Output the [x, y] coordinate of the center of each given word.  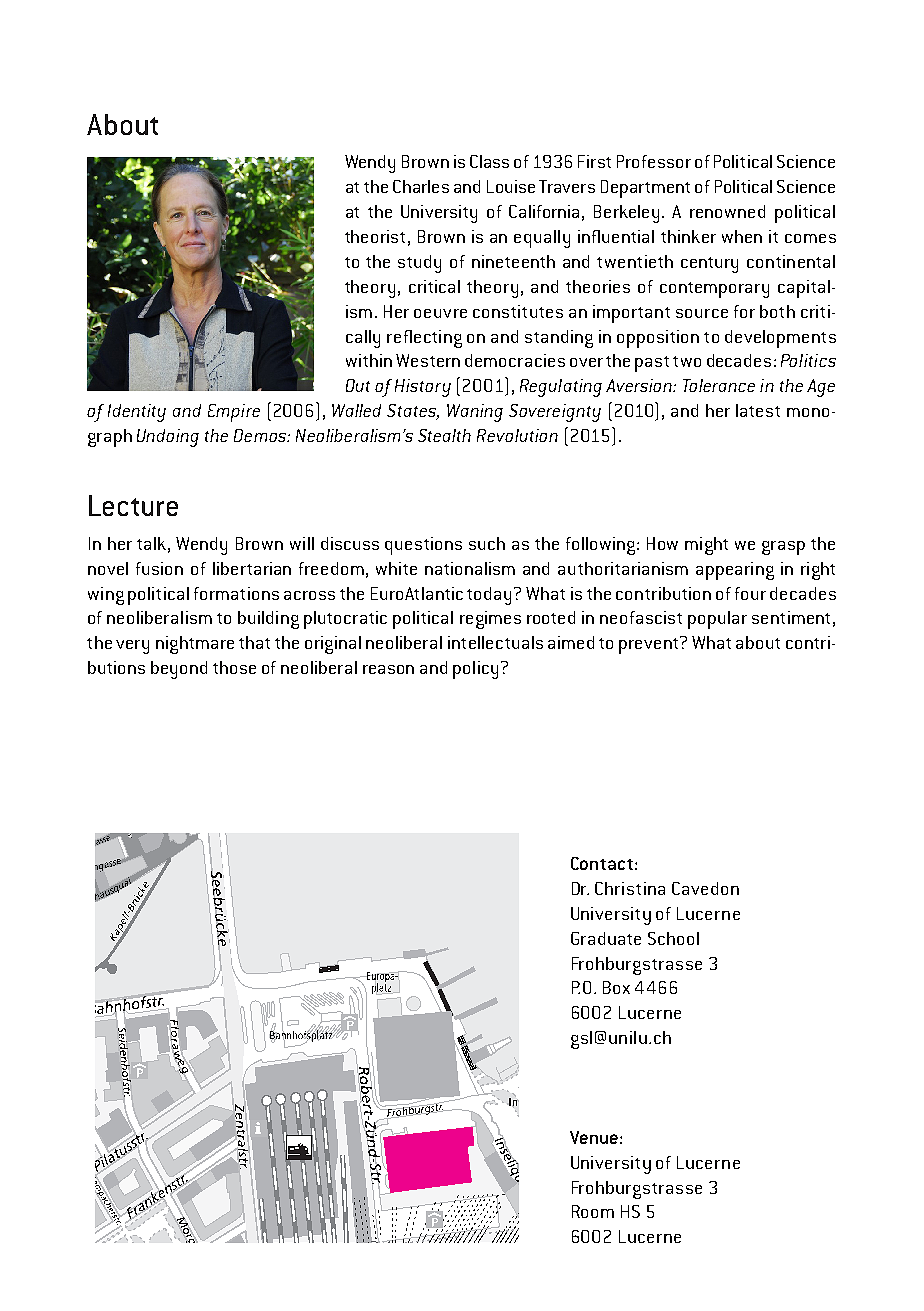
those [234, 667]
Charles [421, 186]
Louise [511, 186]
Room [593, 1211]
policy [475, 670]
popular [717, 620]
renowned [727, 211]
